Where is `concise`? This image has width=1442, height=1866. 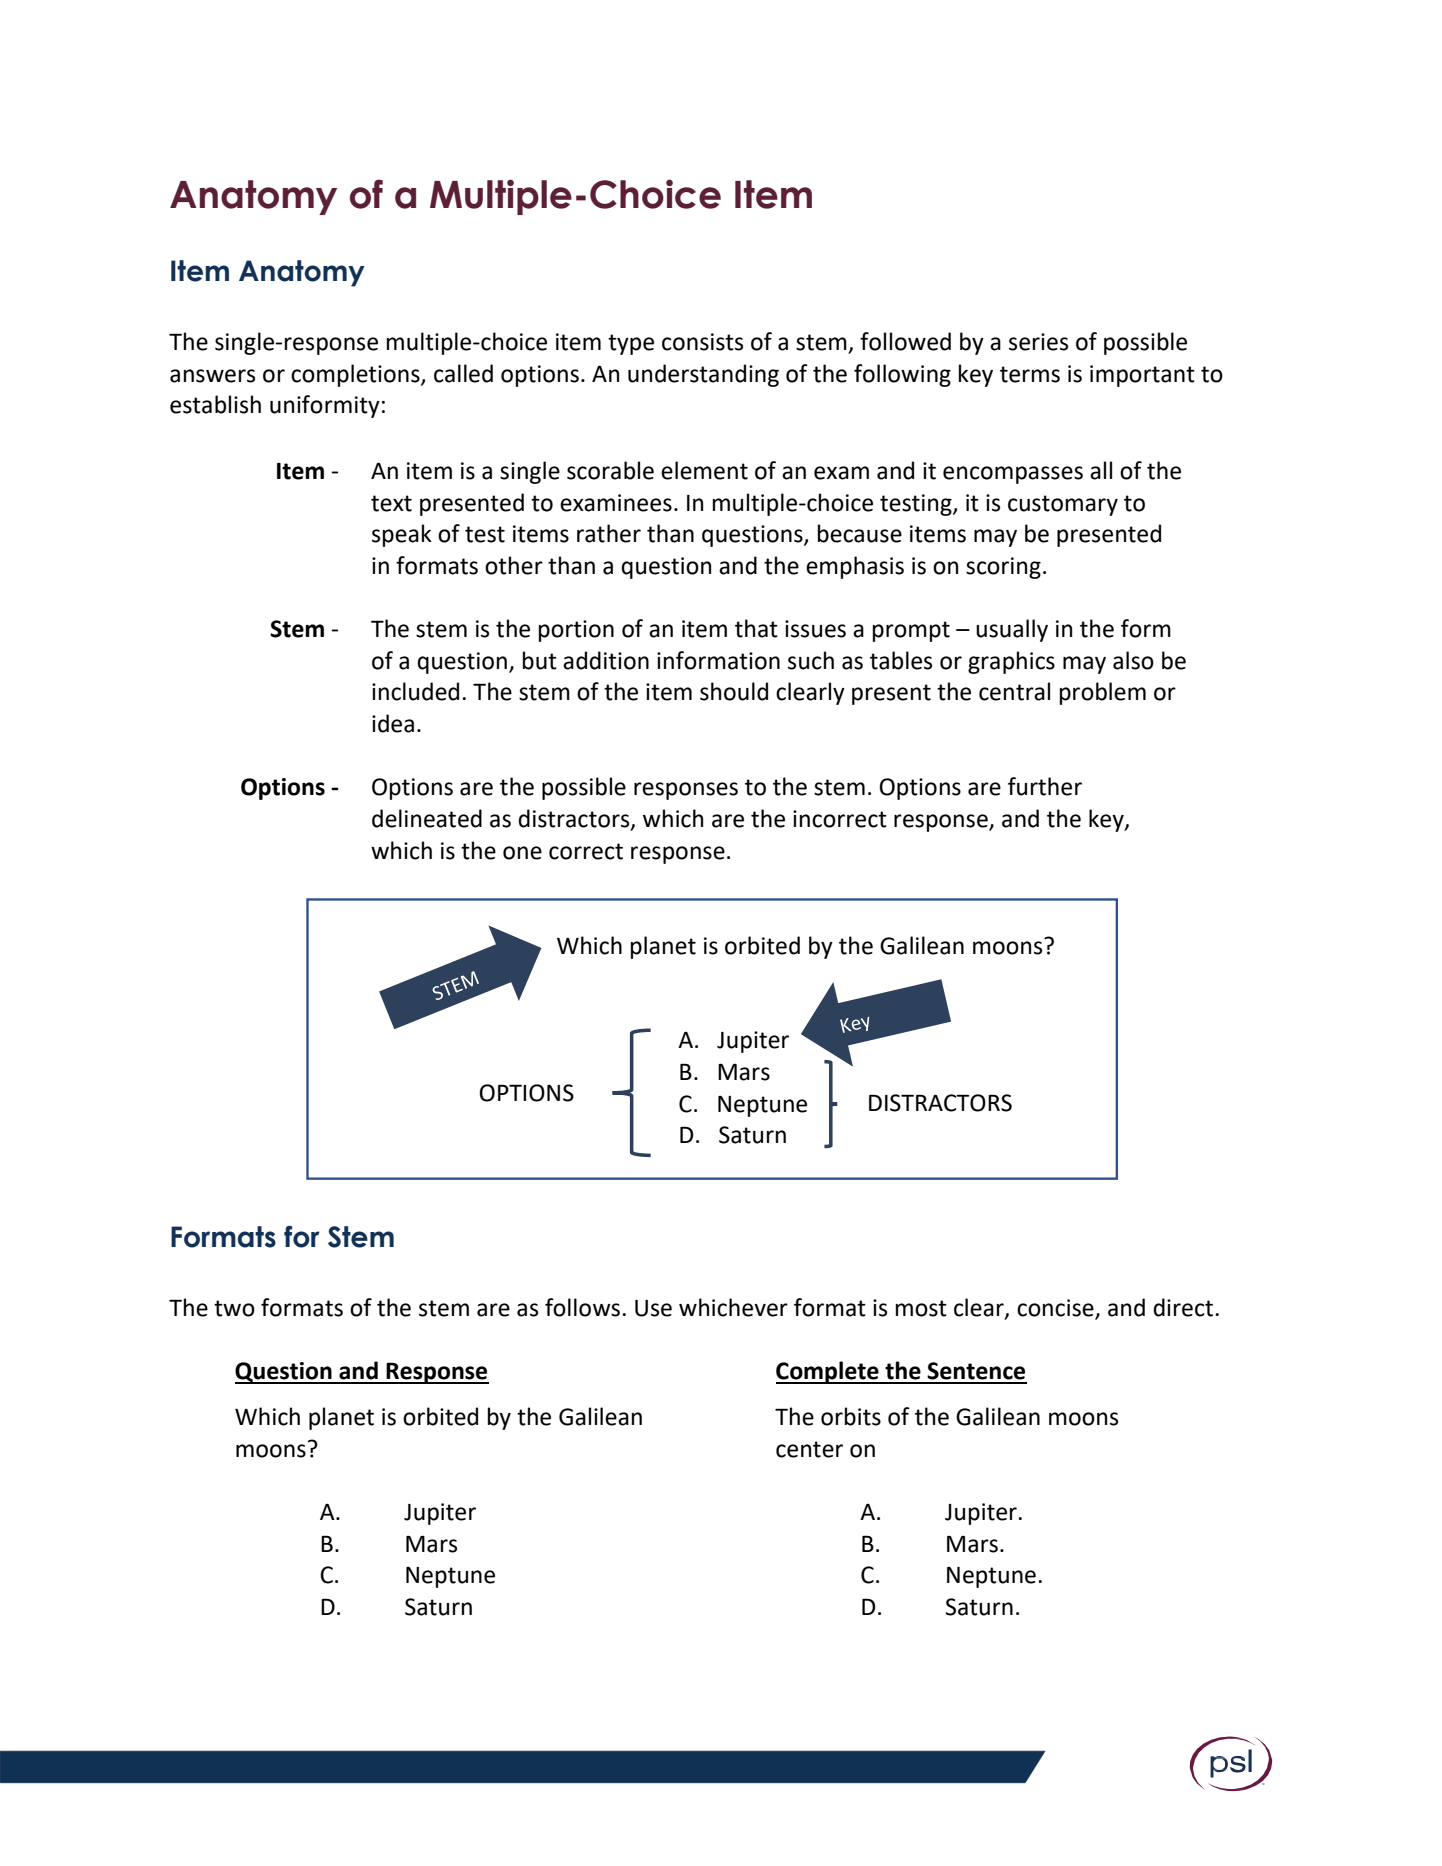 concise is located at coordinates (1056, 1309).
